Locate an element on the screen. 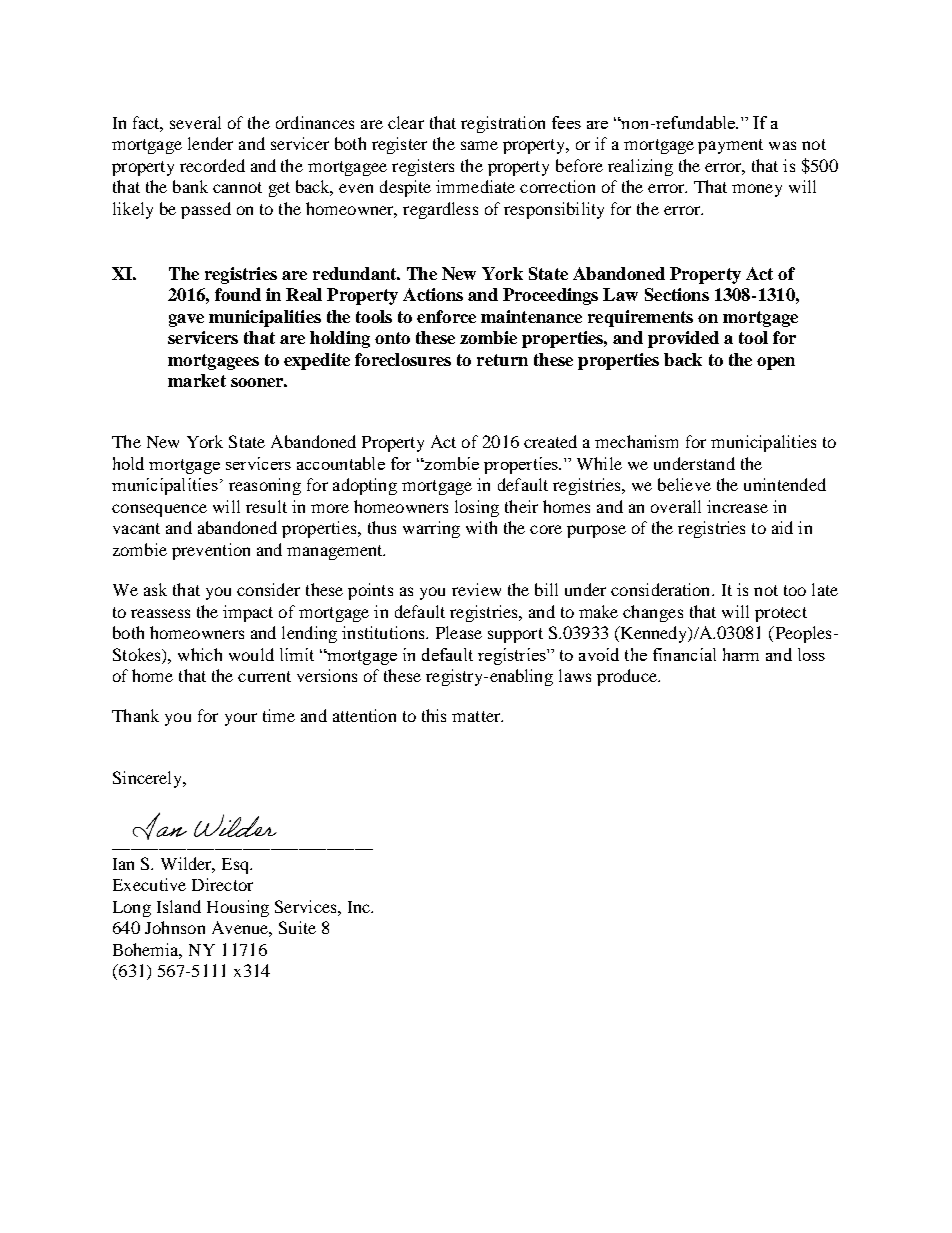  payment is located at coordinates (730, 146).
